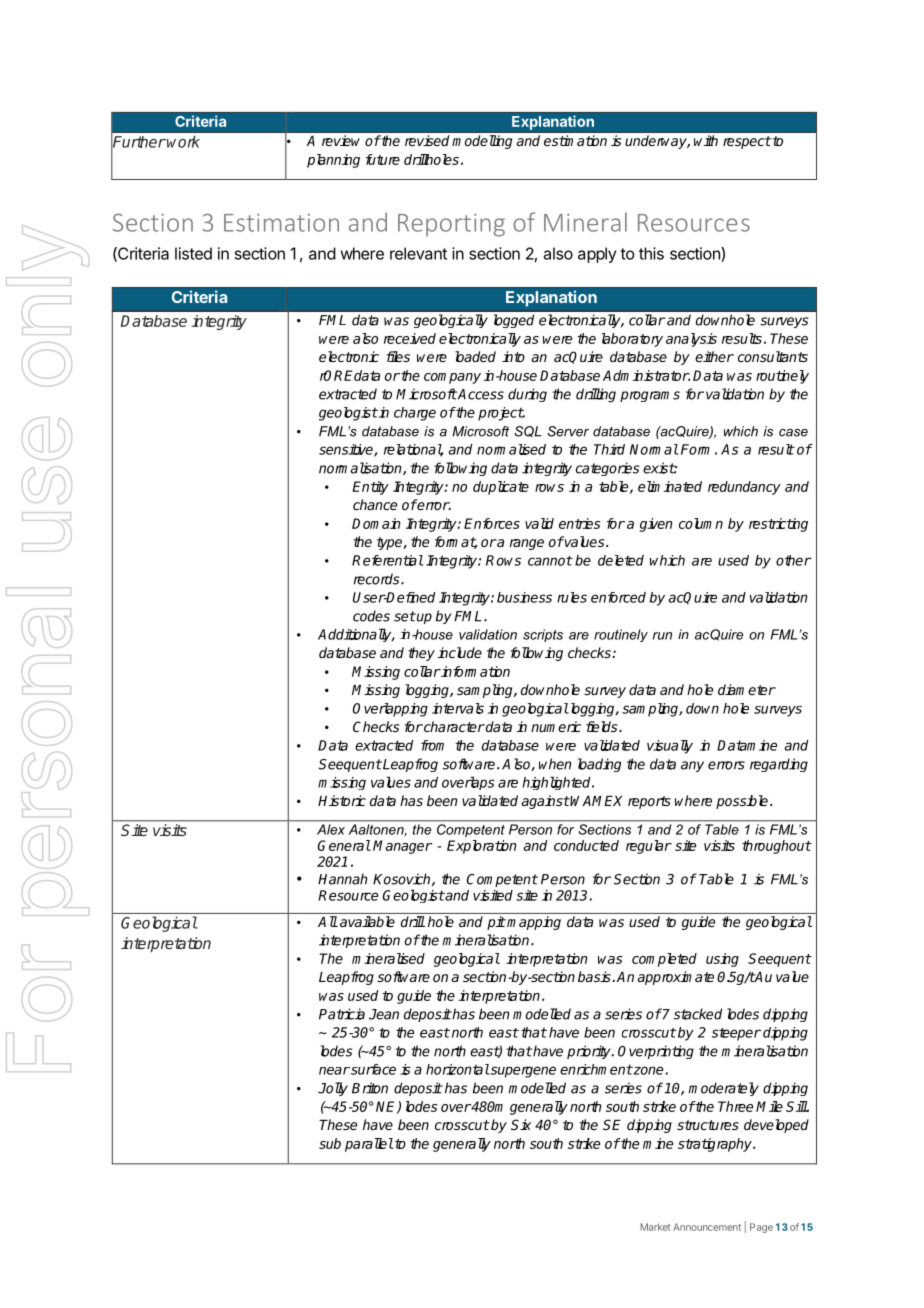 This screenshot has width=924, height=1308. What do you see at coordinates (330, 1143) in the screenshot?
I see `sub` at bounding box center [330, 1143].
